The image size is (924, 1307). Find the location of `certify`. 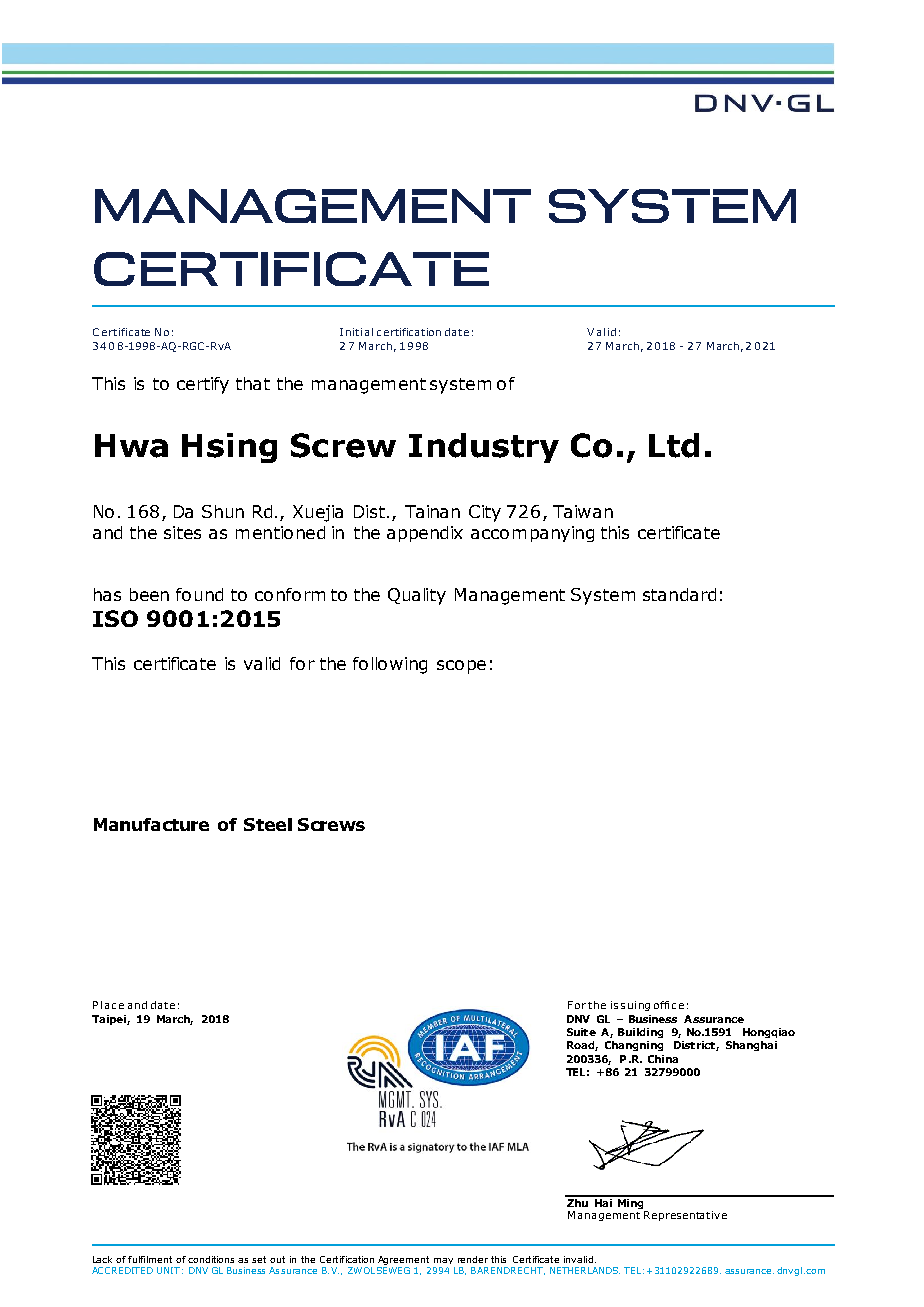

certify is located at coordinates (203, 385).
